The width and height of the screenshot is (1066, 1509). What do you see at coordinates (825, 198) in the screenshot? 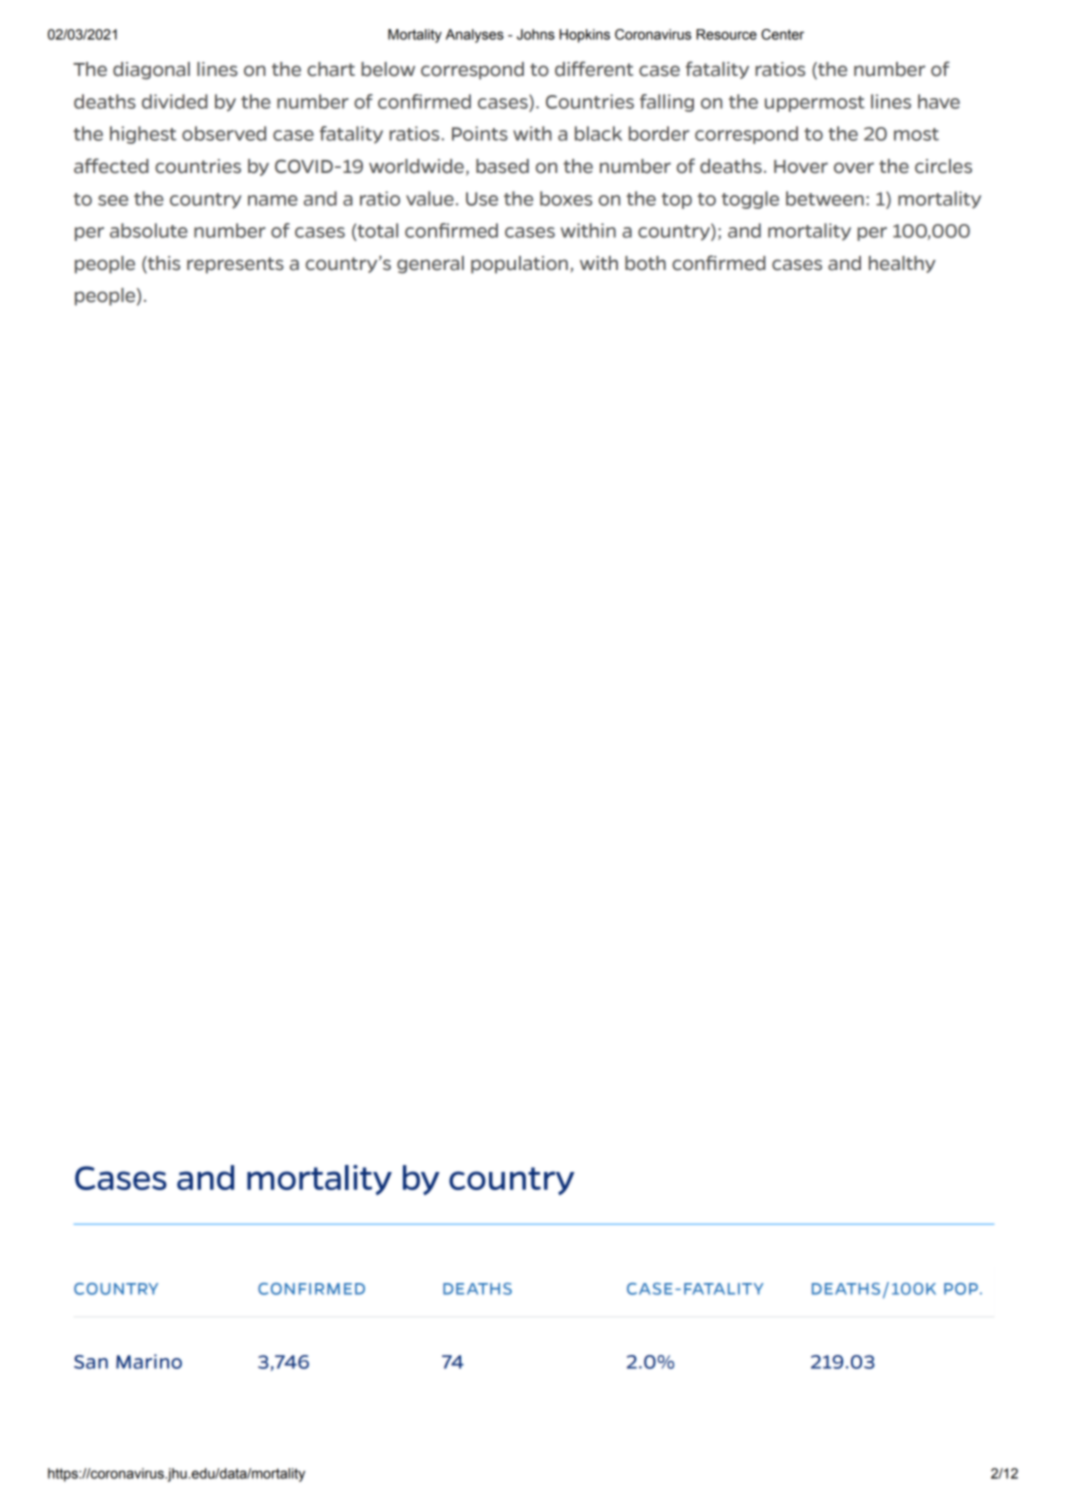
I see `between` at bounding box center [825, 198].
